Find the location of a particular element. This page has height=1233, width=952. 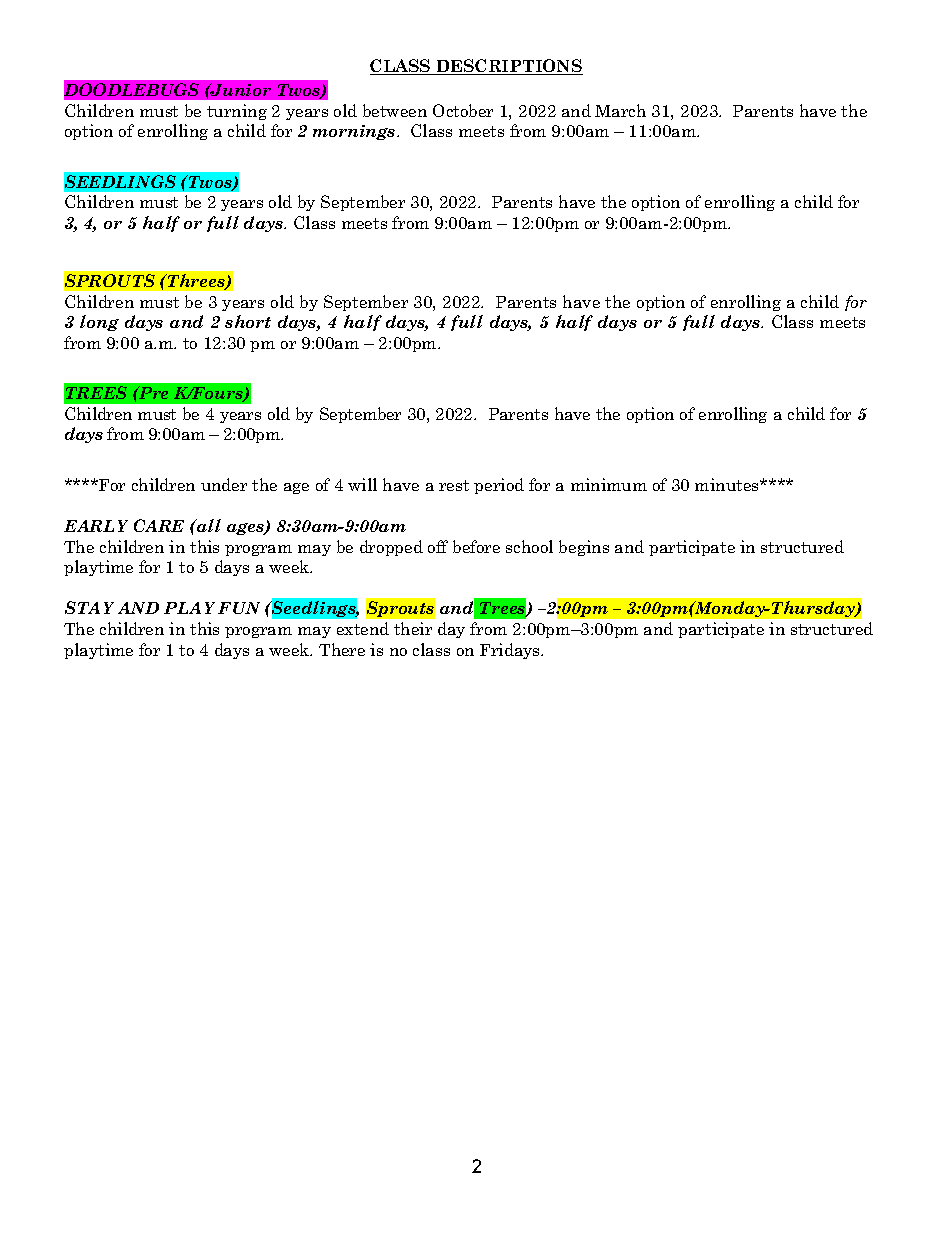

FUN is located at coordinates (239, 608).
